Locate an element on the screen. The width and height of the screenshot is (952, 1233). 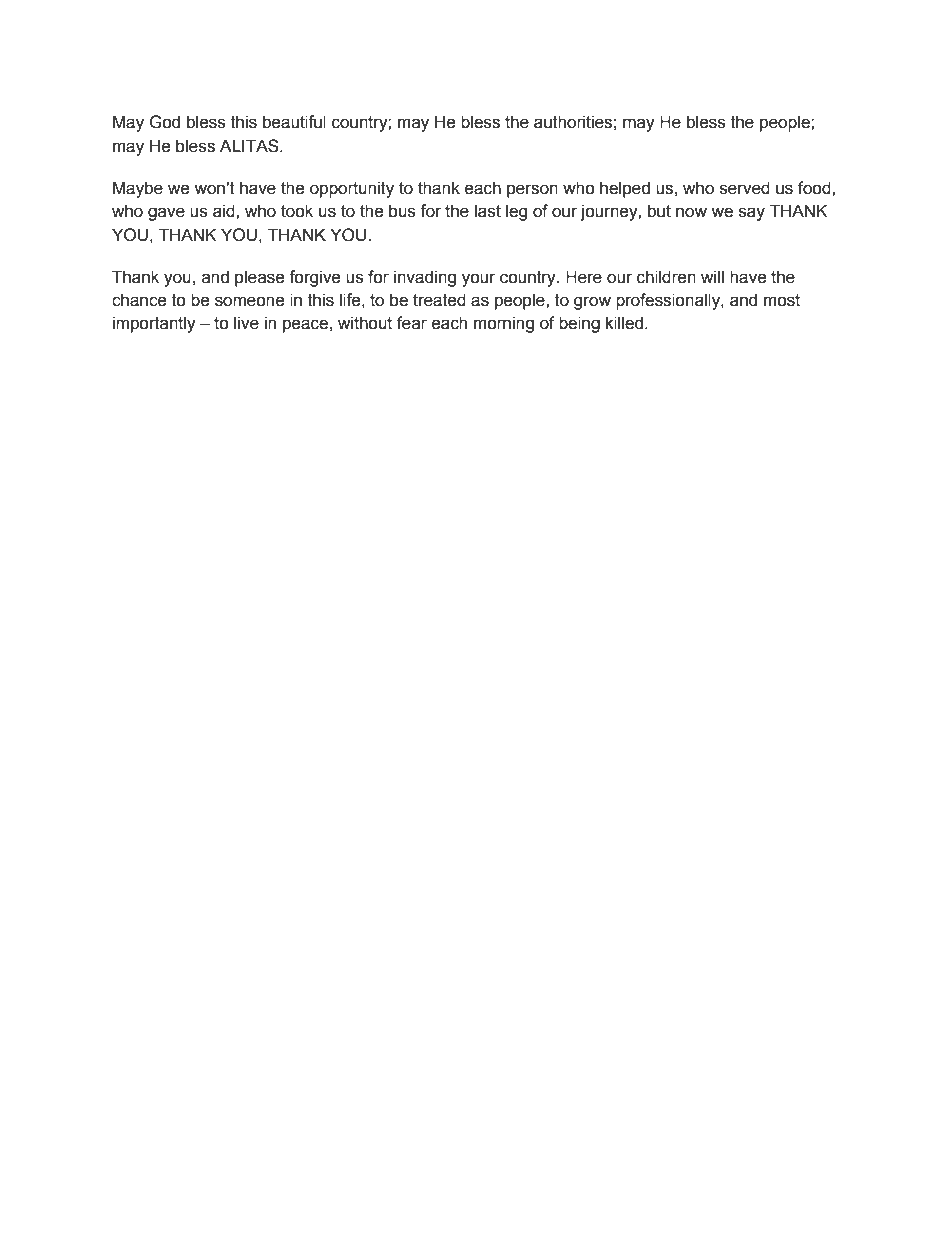
live is located at coordinates (246, 323).
